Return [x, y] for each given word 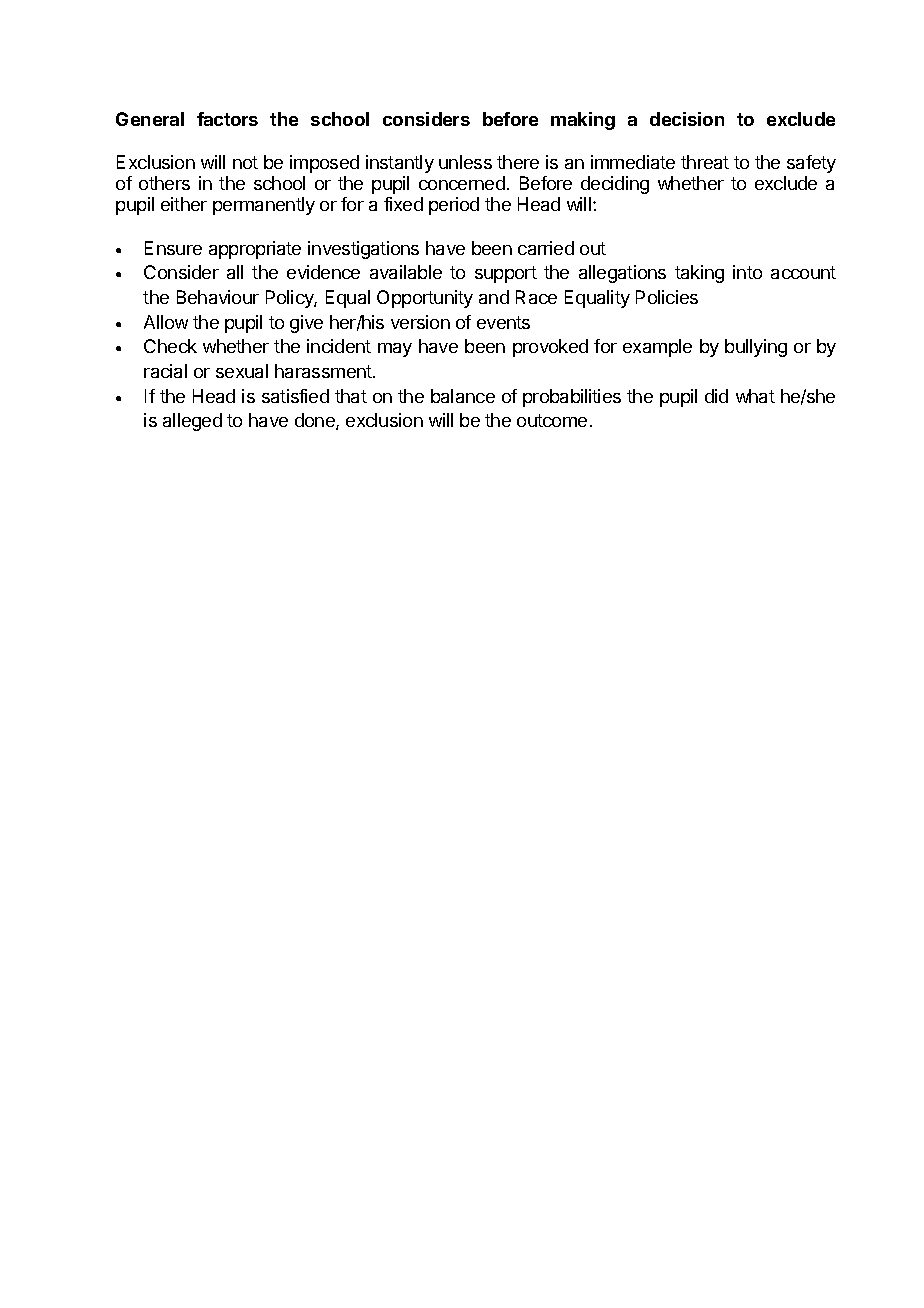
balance [463, 396]
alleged [192, 422]
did [716, 396]
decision [687, 119]
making [583, 121]
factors [227, 119]
